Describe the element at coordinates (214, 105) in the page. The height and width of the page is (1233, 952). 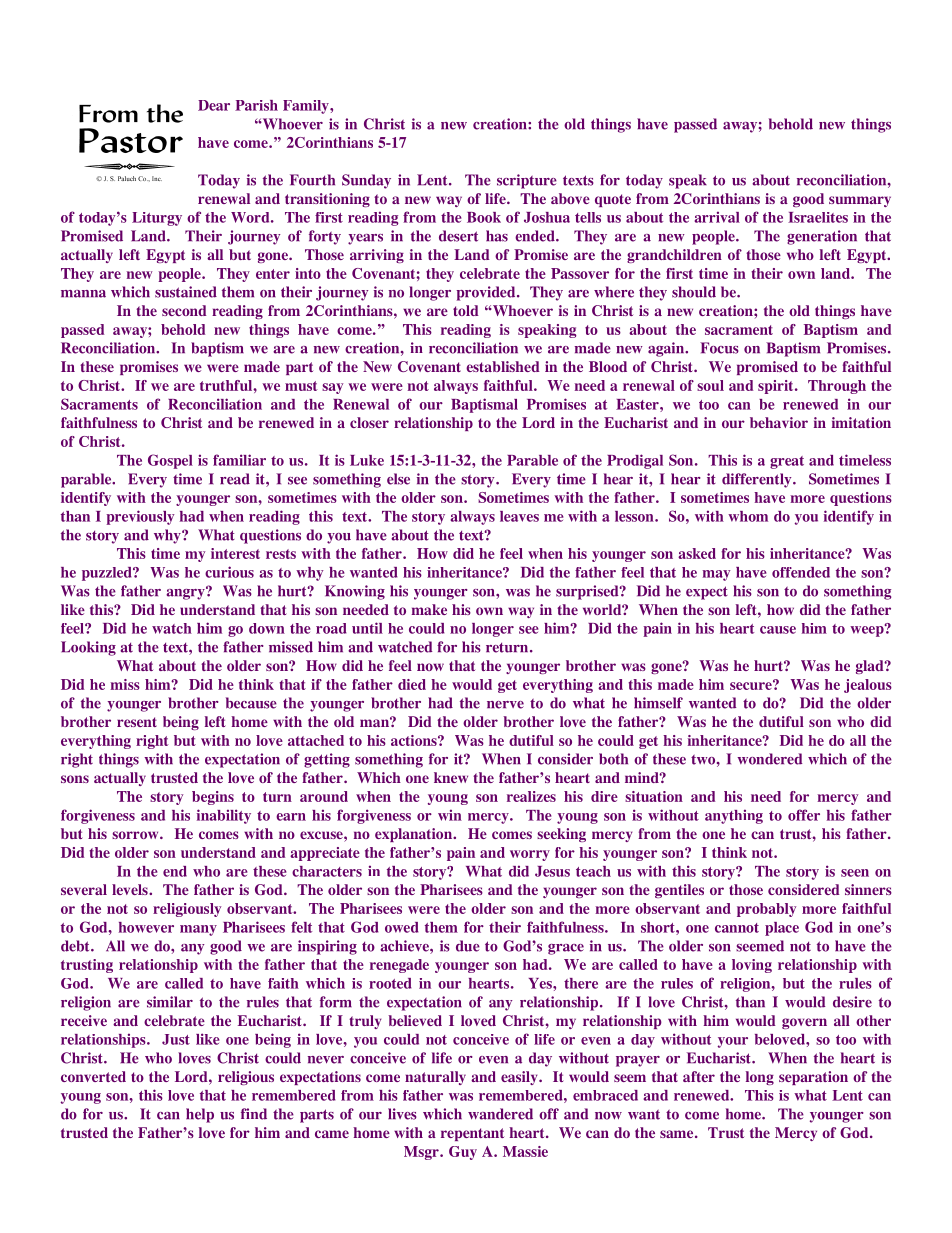
I see `Dear` at that location.
